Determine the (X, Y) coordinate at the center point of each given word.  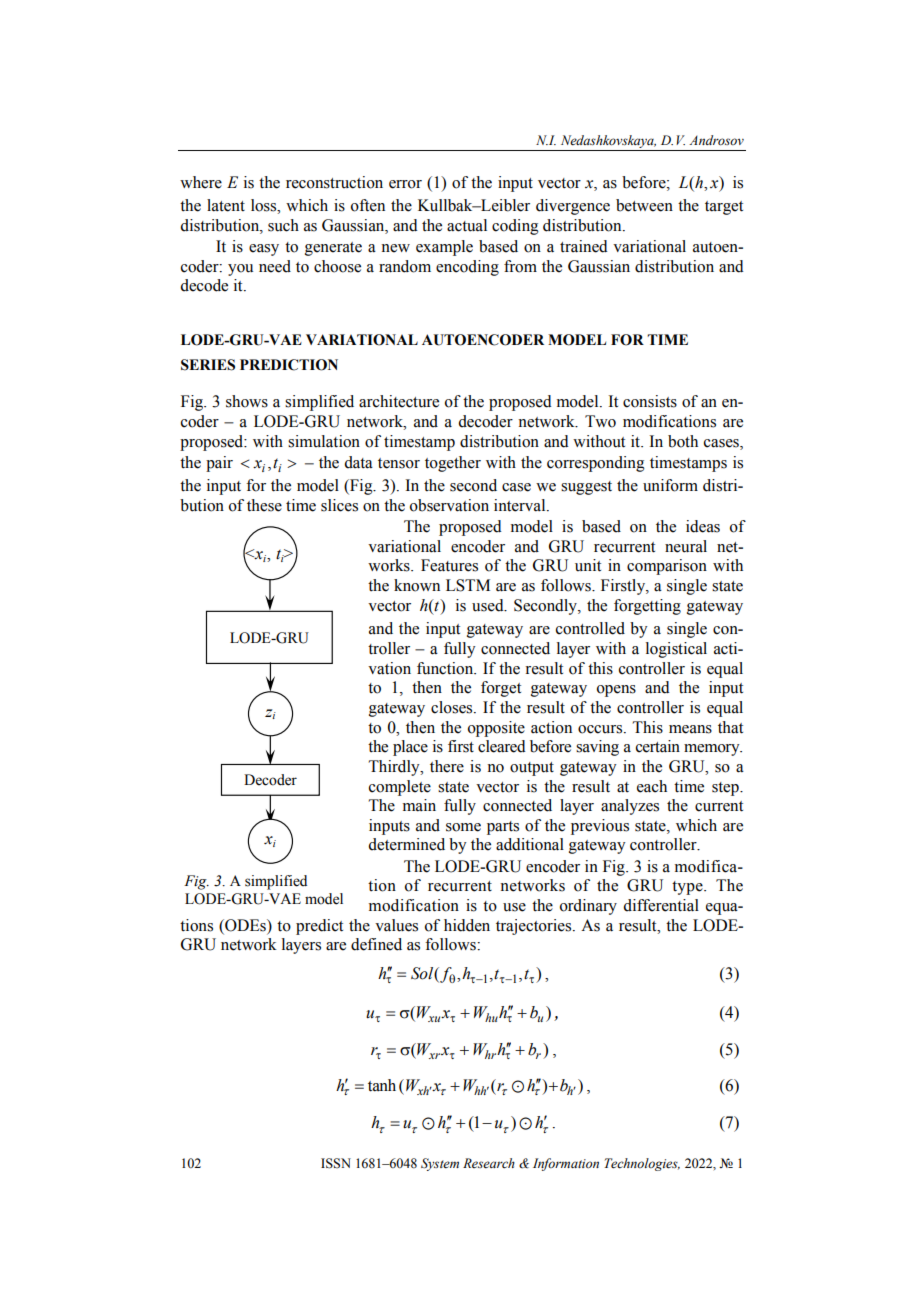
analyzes (630, 807)
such (283, 225)
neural (686, 546)
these (264, 505)
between (644, 205)
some (463, 827)
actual (467, 225)
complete (400, 788)
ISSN (336, 1163)
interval (521, 505)
